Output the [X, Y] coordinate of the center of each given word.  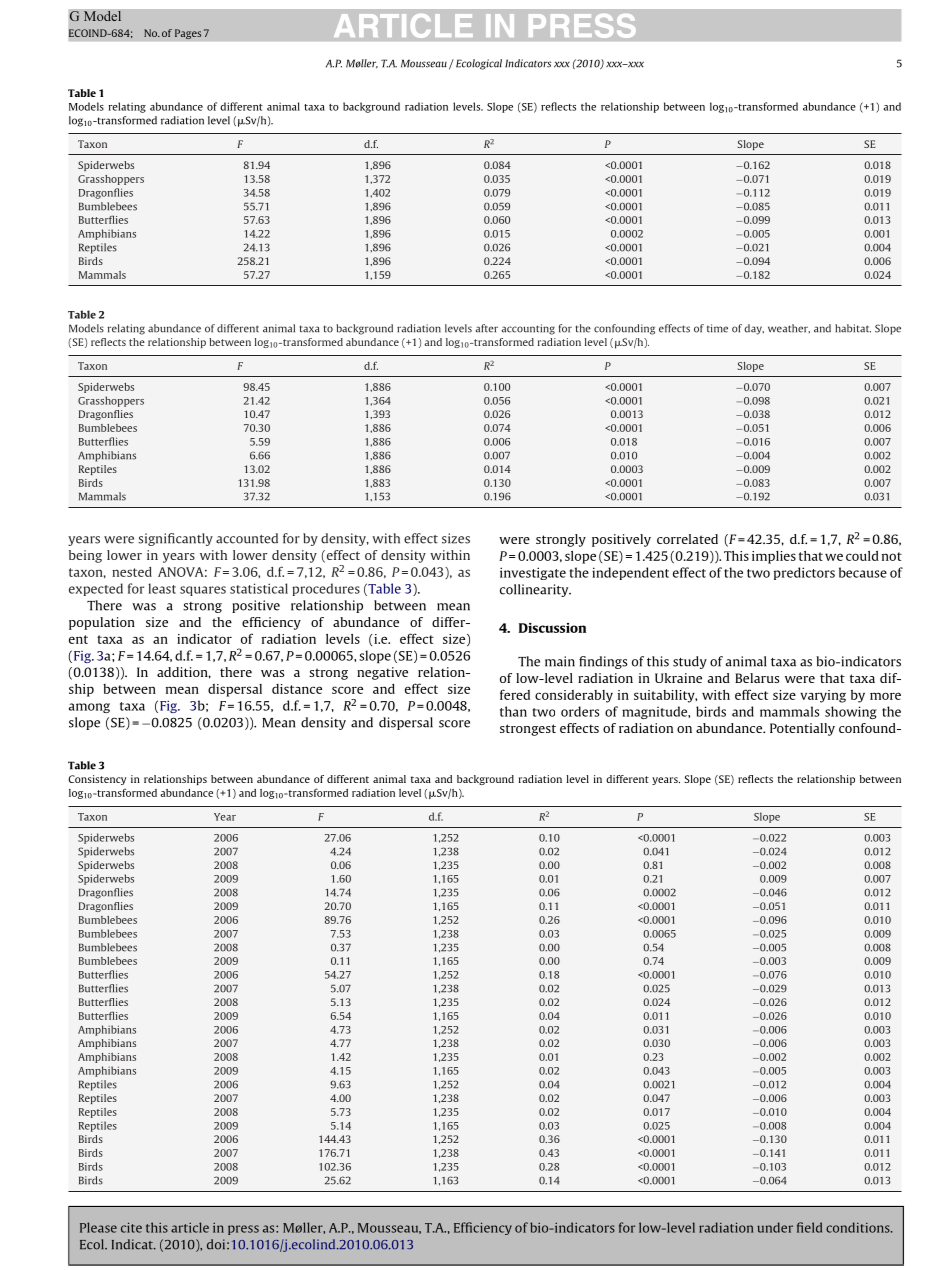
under [775, 1227]
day [754, 329]
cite [131, 1227]
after [487, 328]
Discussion [552, 628]
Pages [188, 34]
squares [203, 591]
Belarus [757, 678]
